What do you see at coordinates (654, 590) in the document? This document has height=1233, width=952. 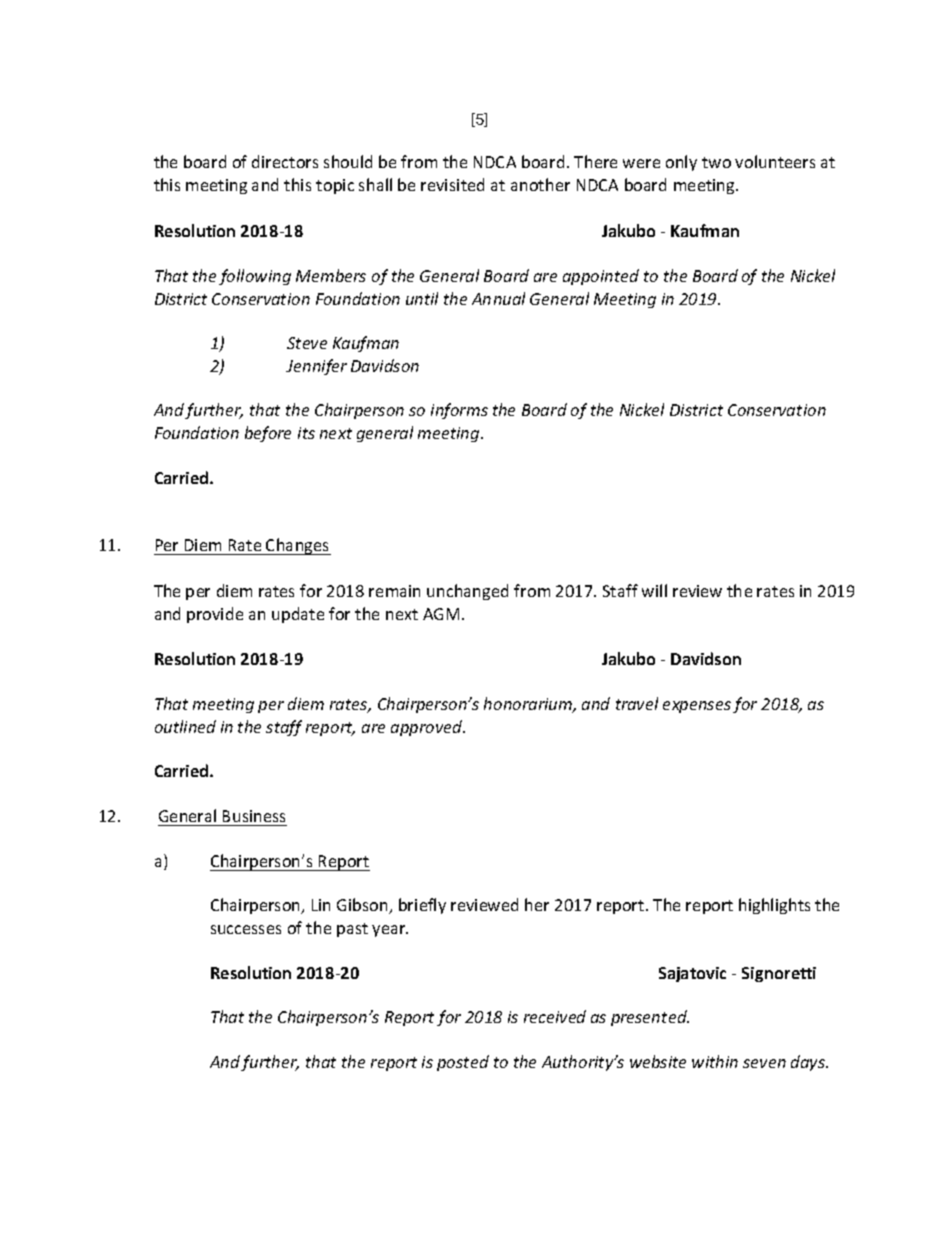 I see `will` at bounding box center [654, 590].
